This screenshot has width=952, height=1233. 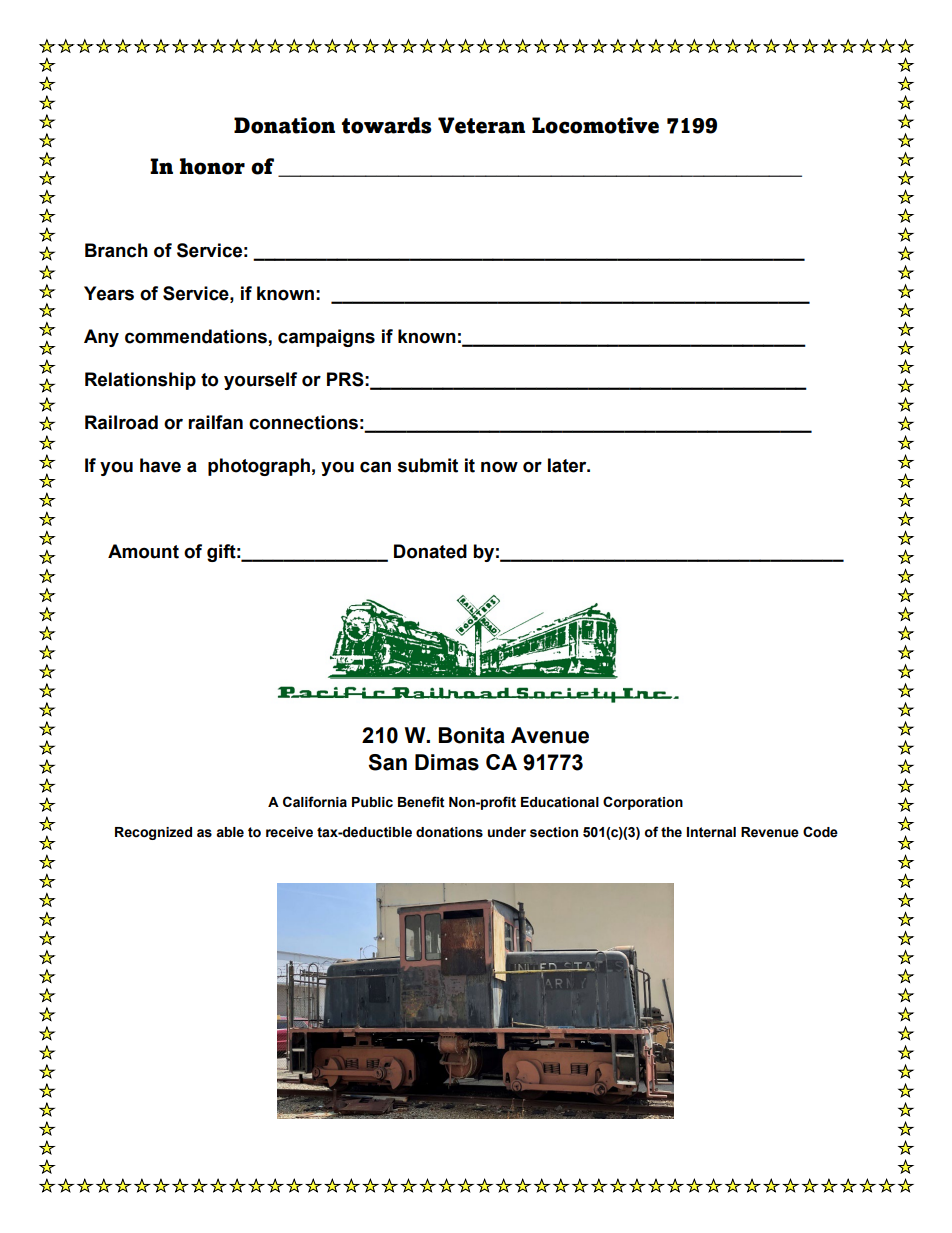 What do you see at coordinates (421, 802) in the screenshot?
I see `Benefit` at bounding box center [421, 802].
